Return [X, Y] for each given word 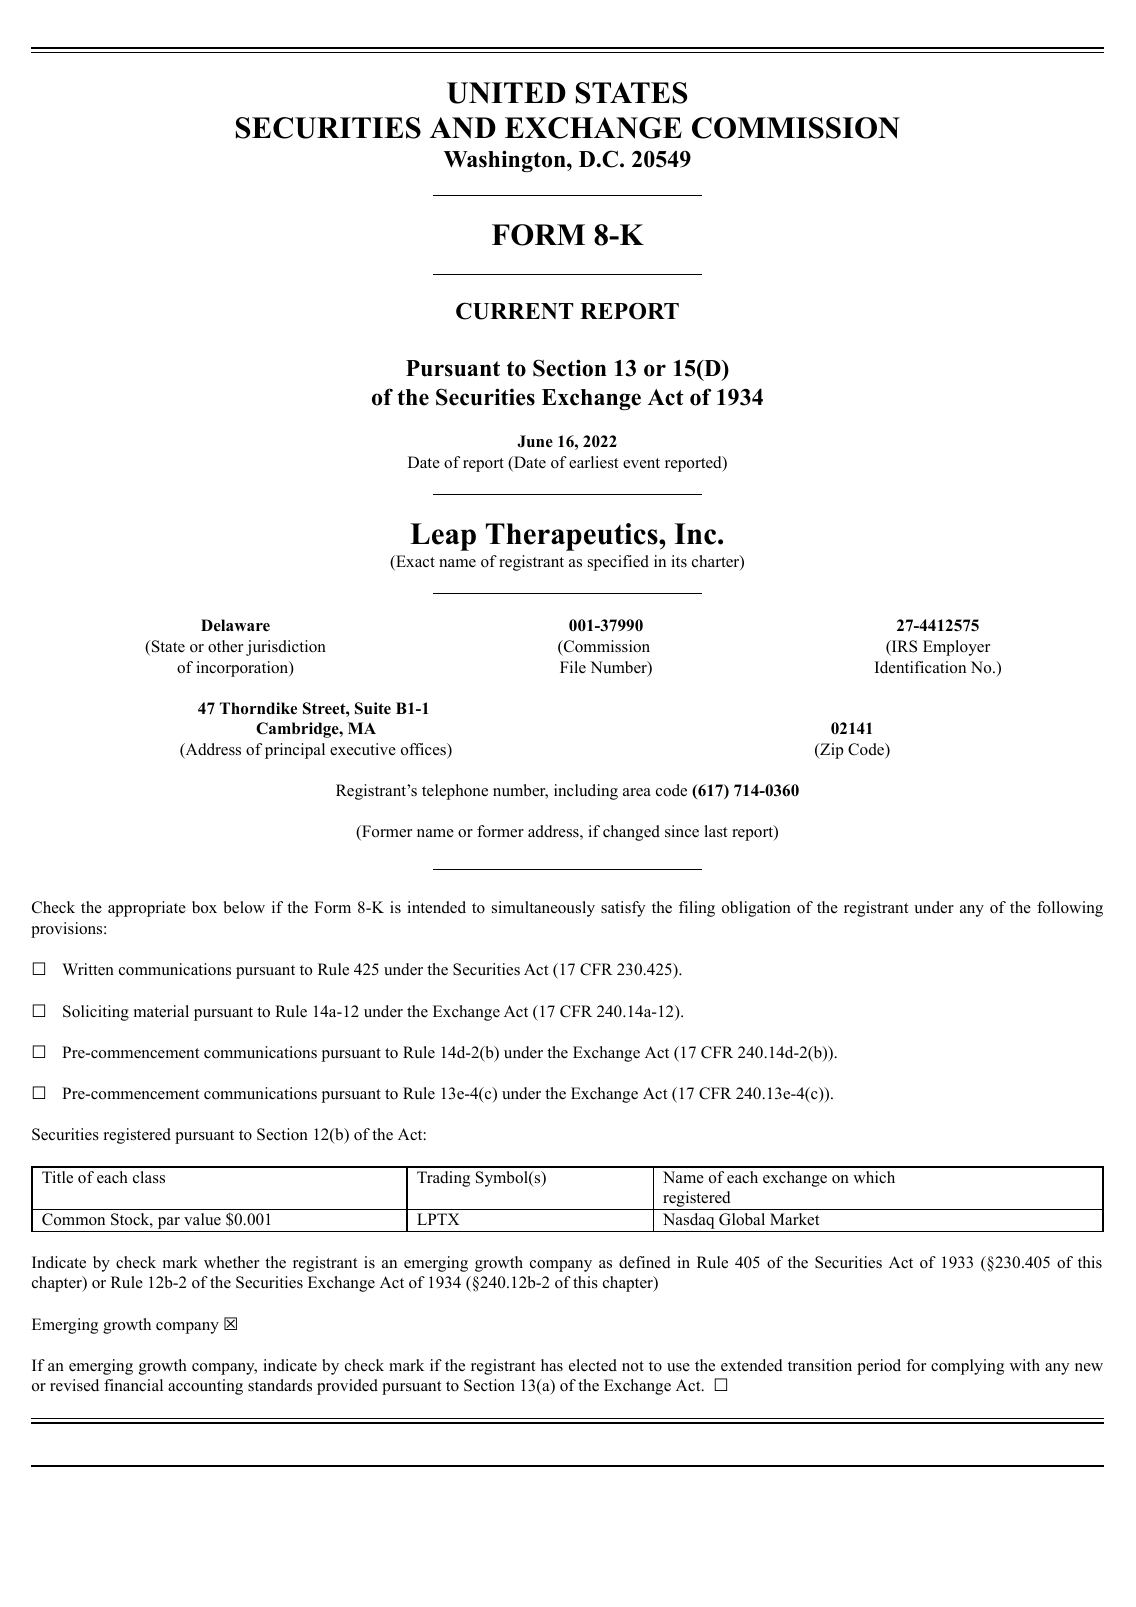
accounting [205, 1387]
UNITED [506, 93]
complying [967, 1367]
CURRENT [514, 311]
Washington [506, 161]
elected [593, 1365]
